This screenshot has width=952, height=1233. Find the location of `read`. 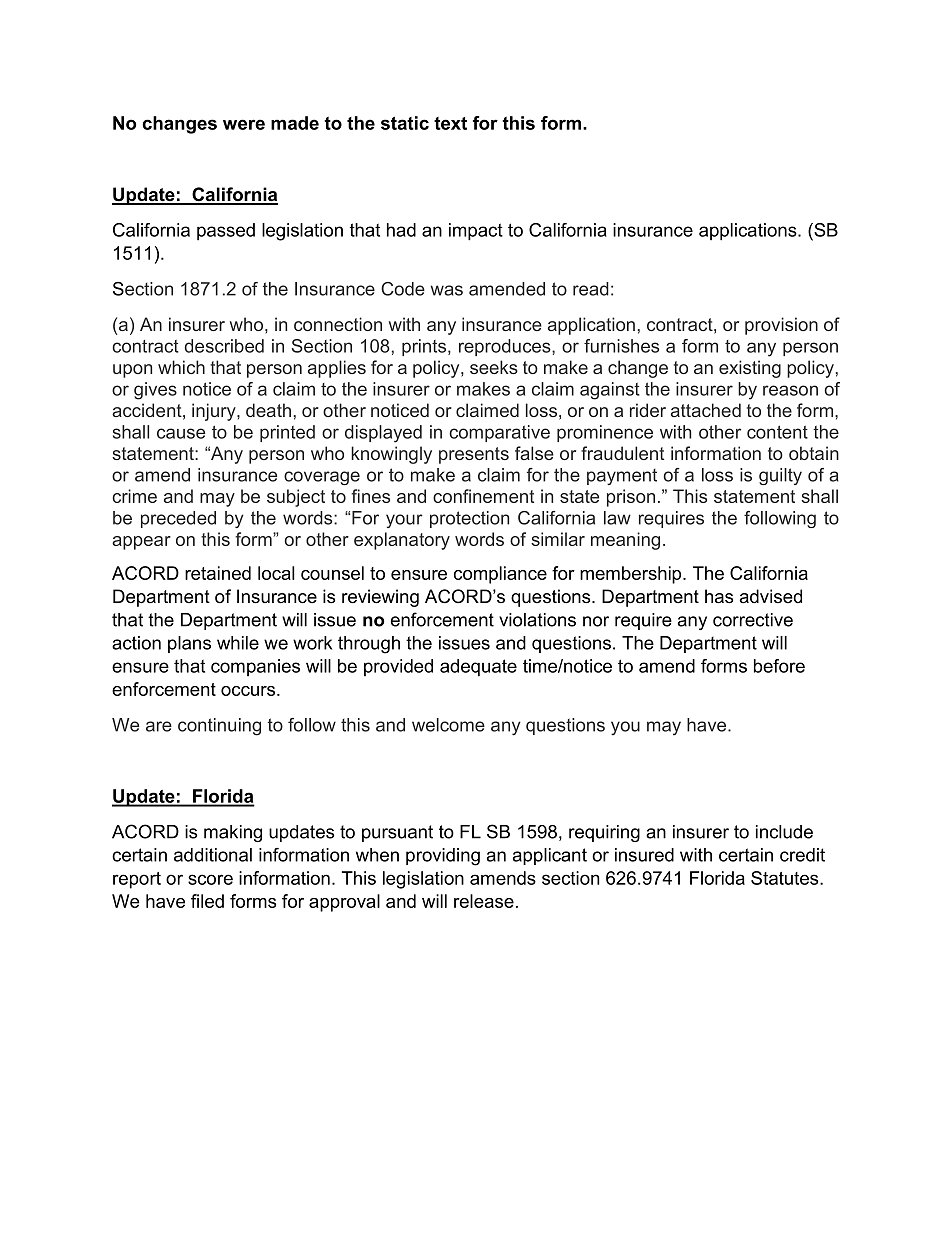

read is located at coordinates (591, 289).
